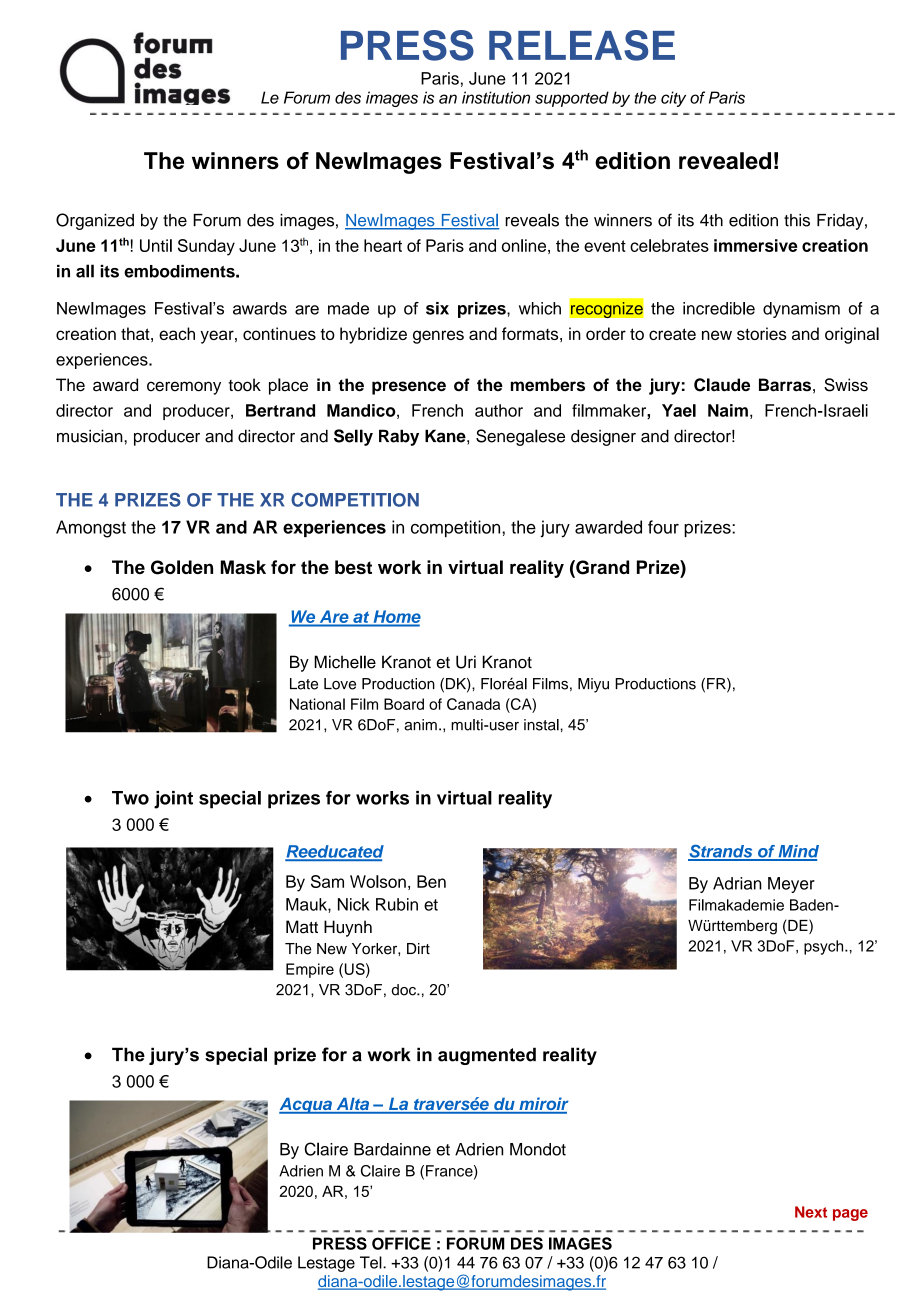 The width and height of the document is (924, 1308). I want to click on Empire, so click(310, 970).
